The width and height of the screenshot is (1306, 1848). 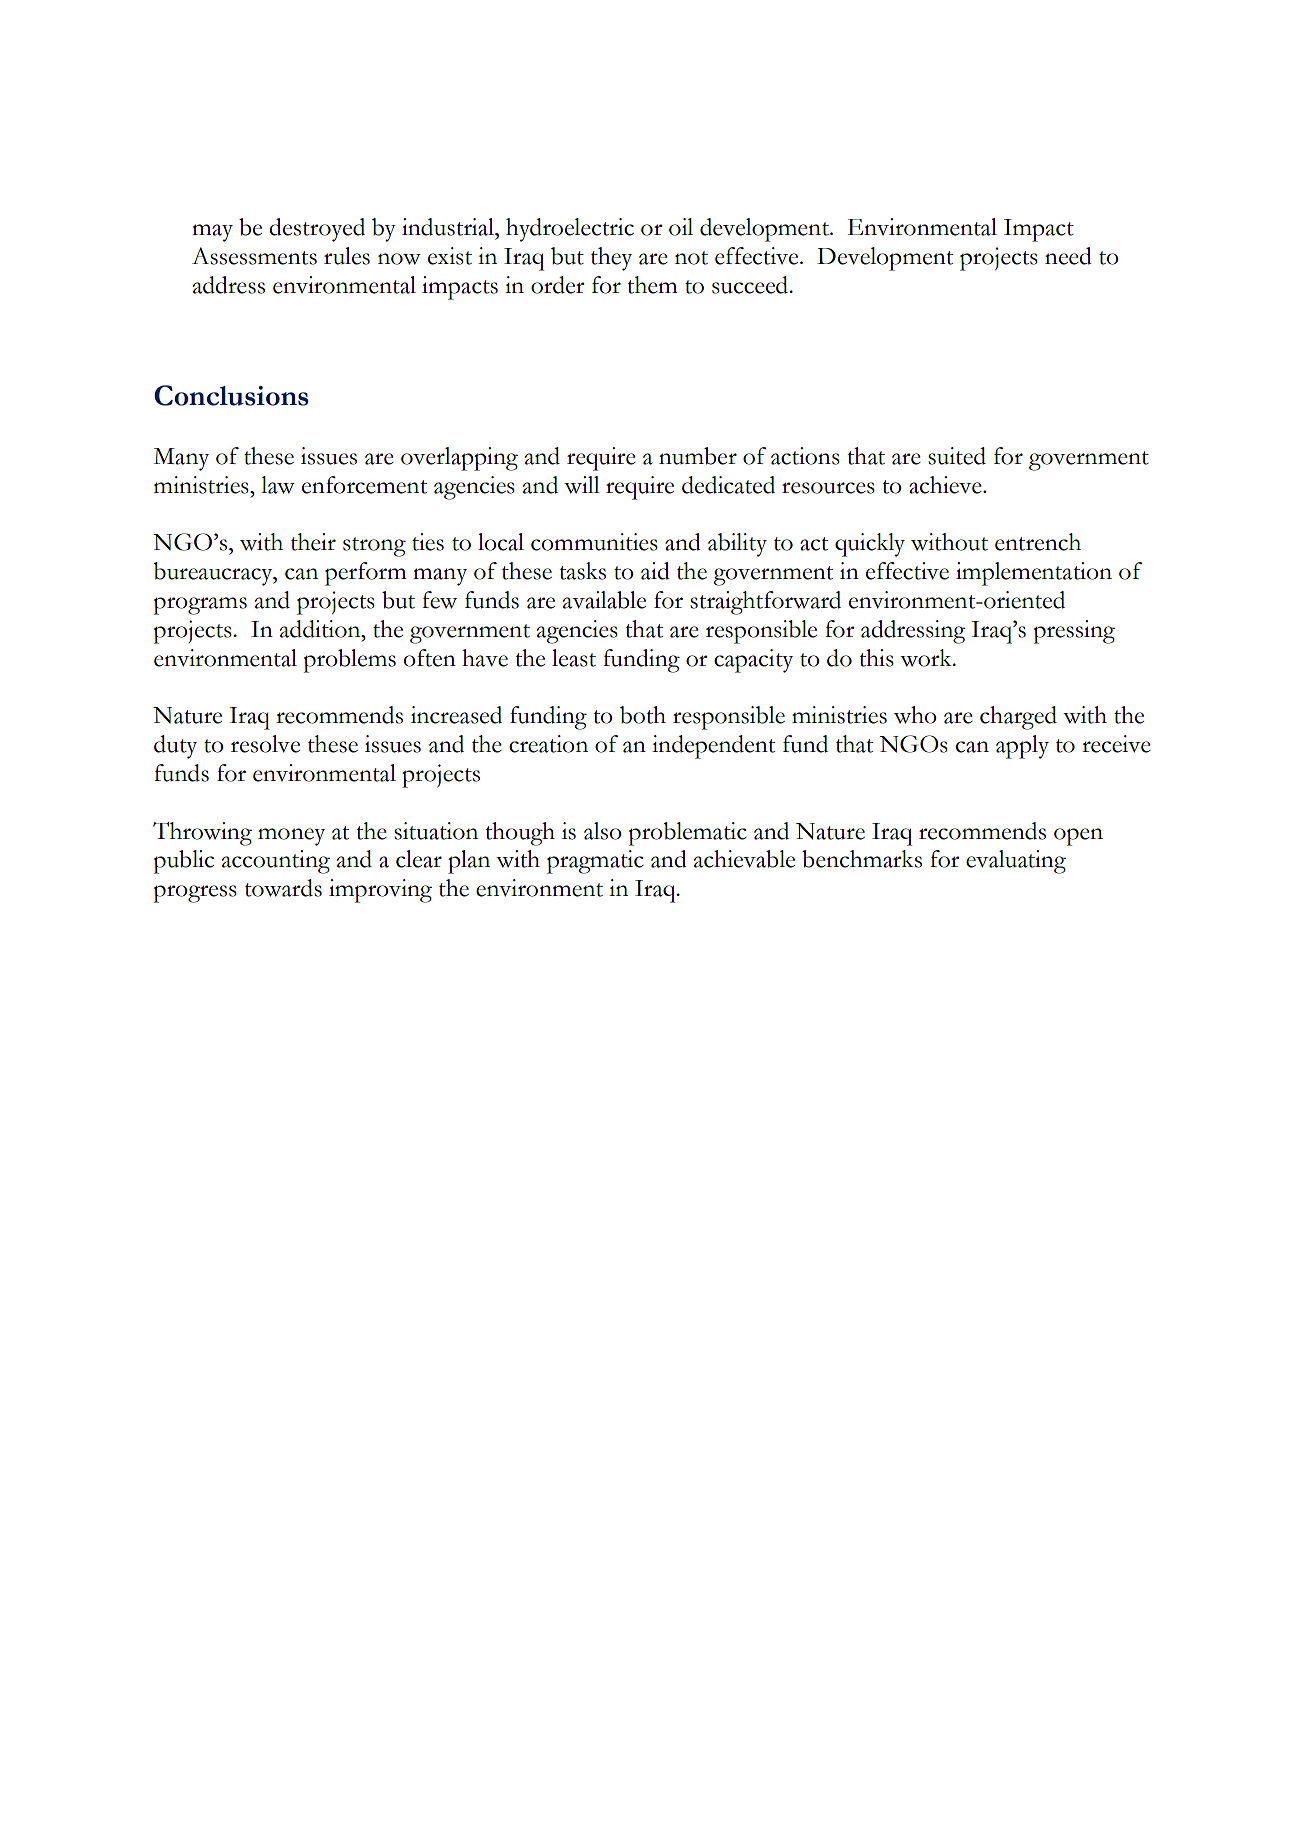 I want to click on resolve, so click(x=265, y=744).
